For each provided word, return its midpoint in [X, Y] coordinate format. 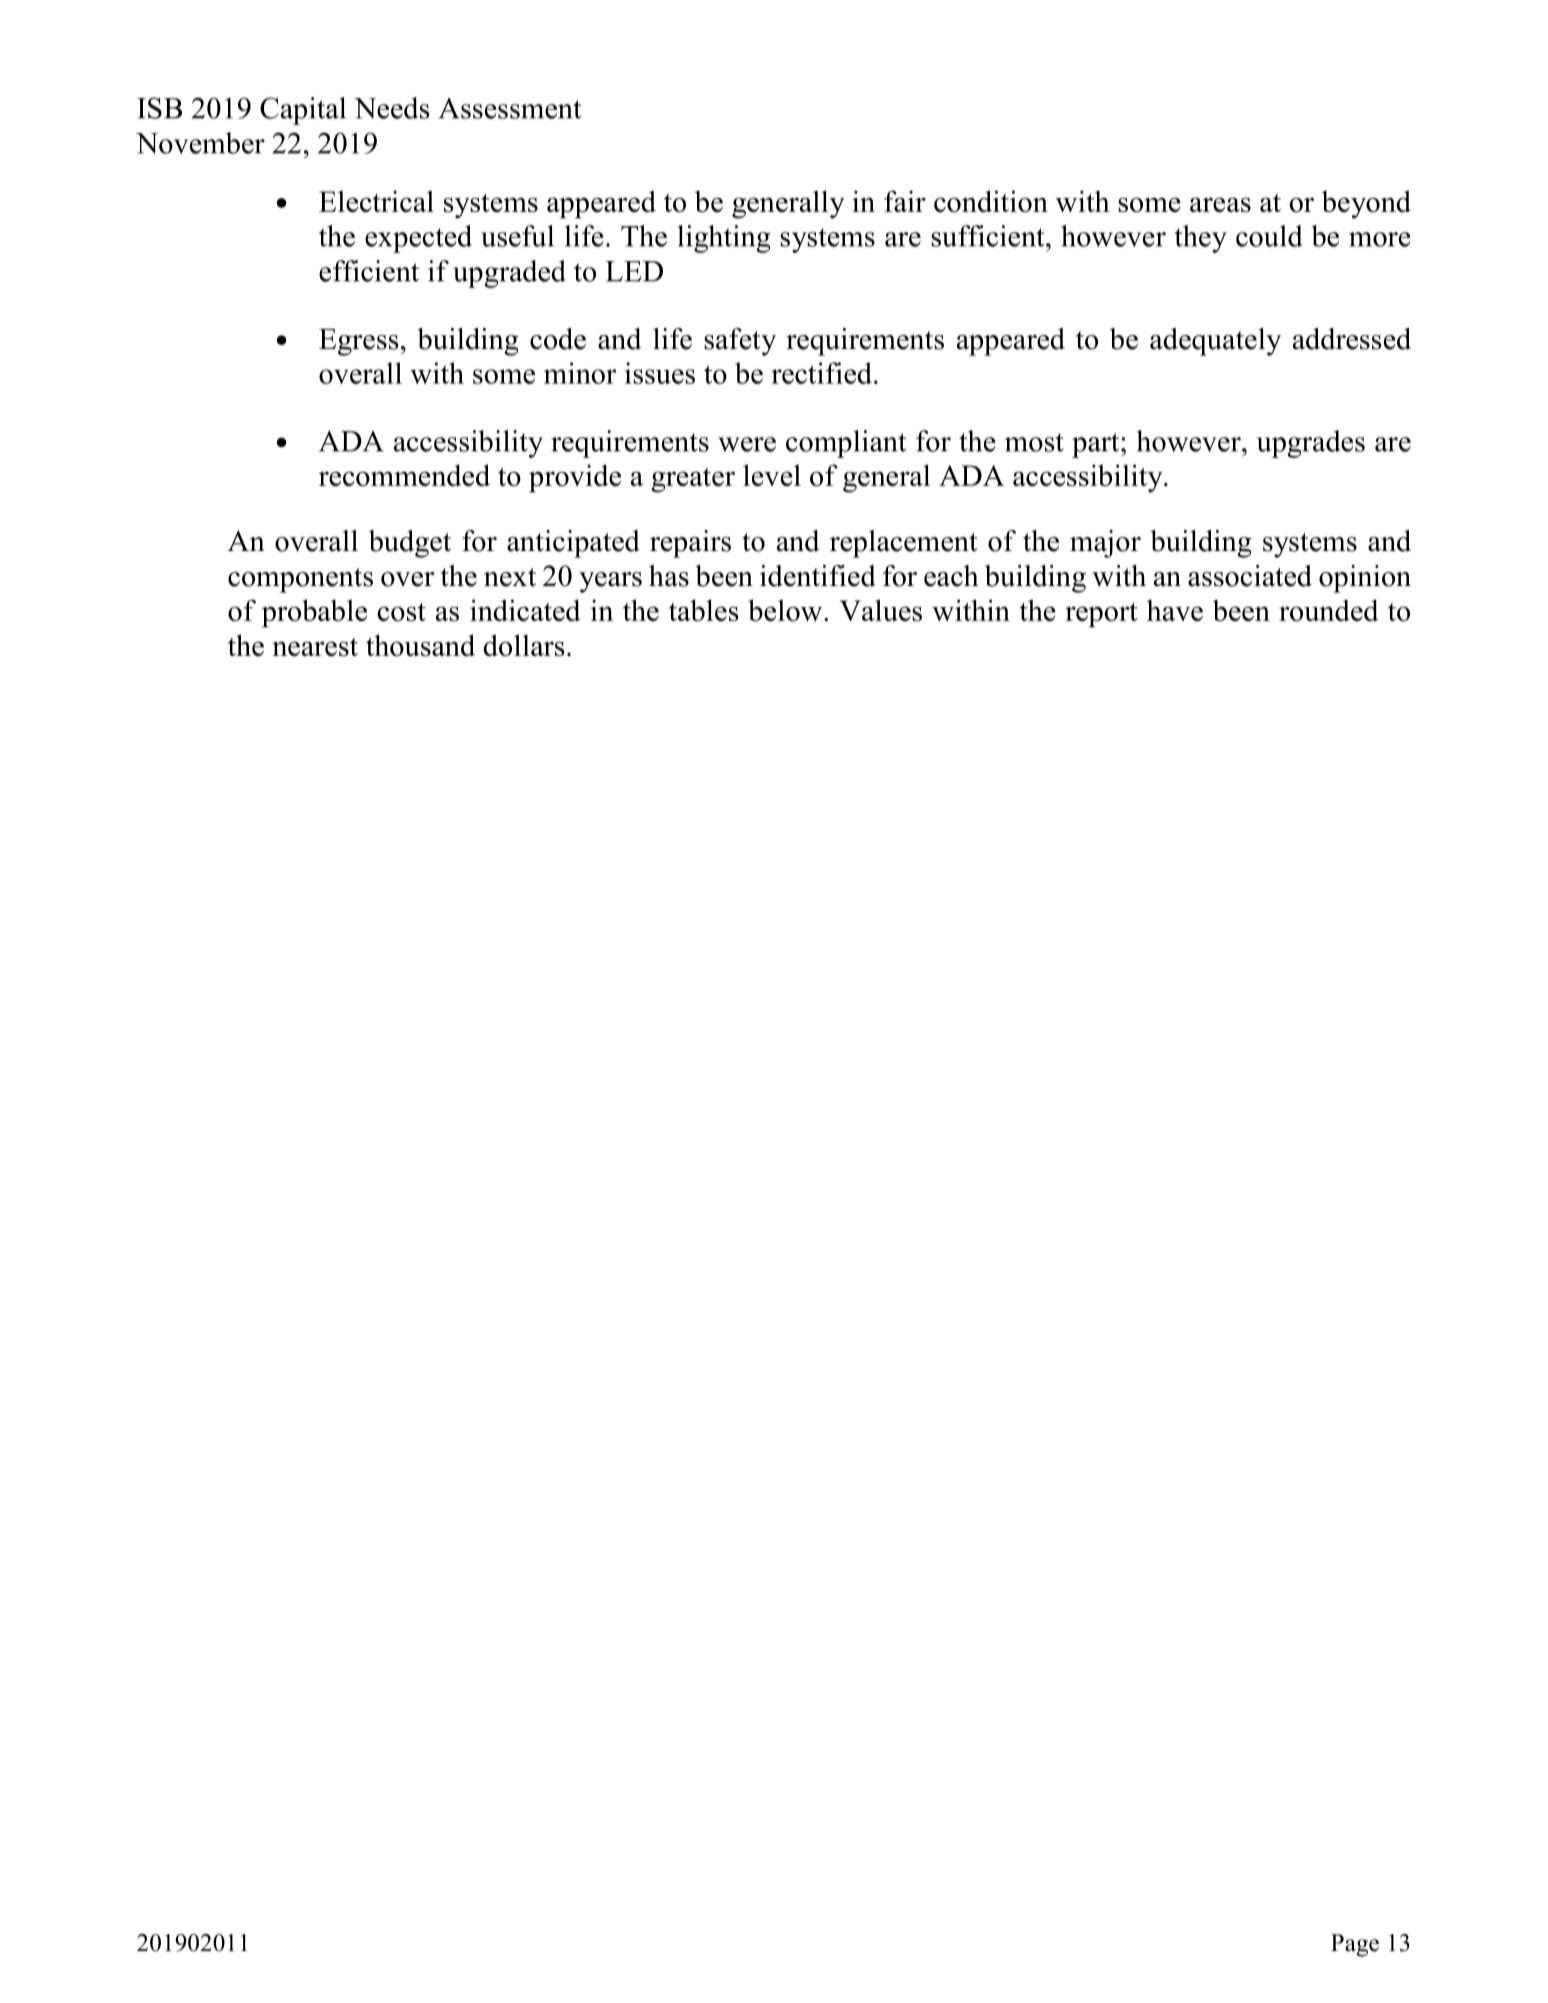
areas [1220, 204]
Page [1355, 1945]
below [786, 610]
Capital [303, 111]
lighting [724, 239]
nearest [315, 647]
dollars [523, 645]
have [1175, 610]
